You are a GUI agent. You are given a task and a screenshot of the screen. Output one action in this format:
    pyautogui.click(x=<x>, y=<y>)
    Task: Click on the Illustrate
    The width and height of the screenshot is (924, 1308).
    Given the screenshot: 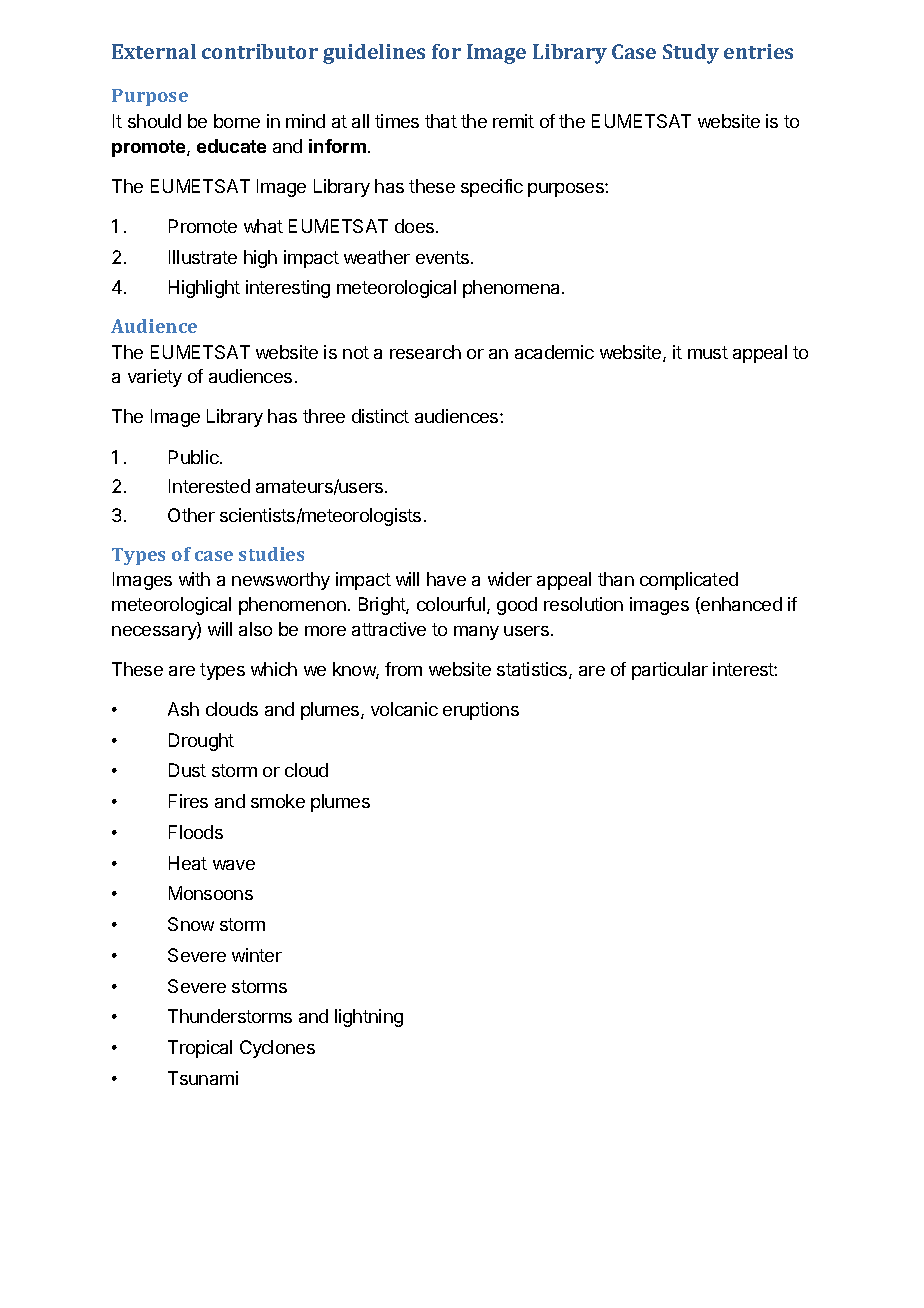 What is the action you would take?
    pyautogui.click(x=203, y=257)
